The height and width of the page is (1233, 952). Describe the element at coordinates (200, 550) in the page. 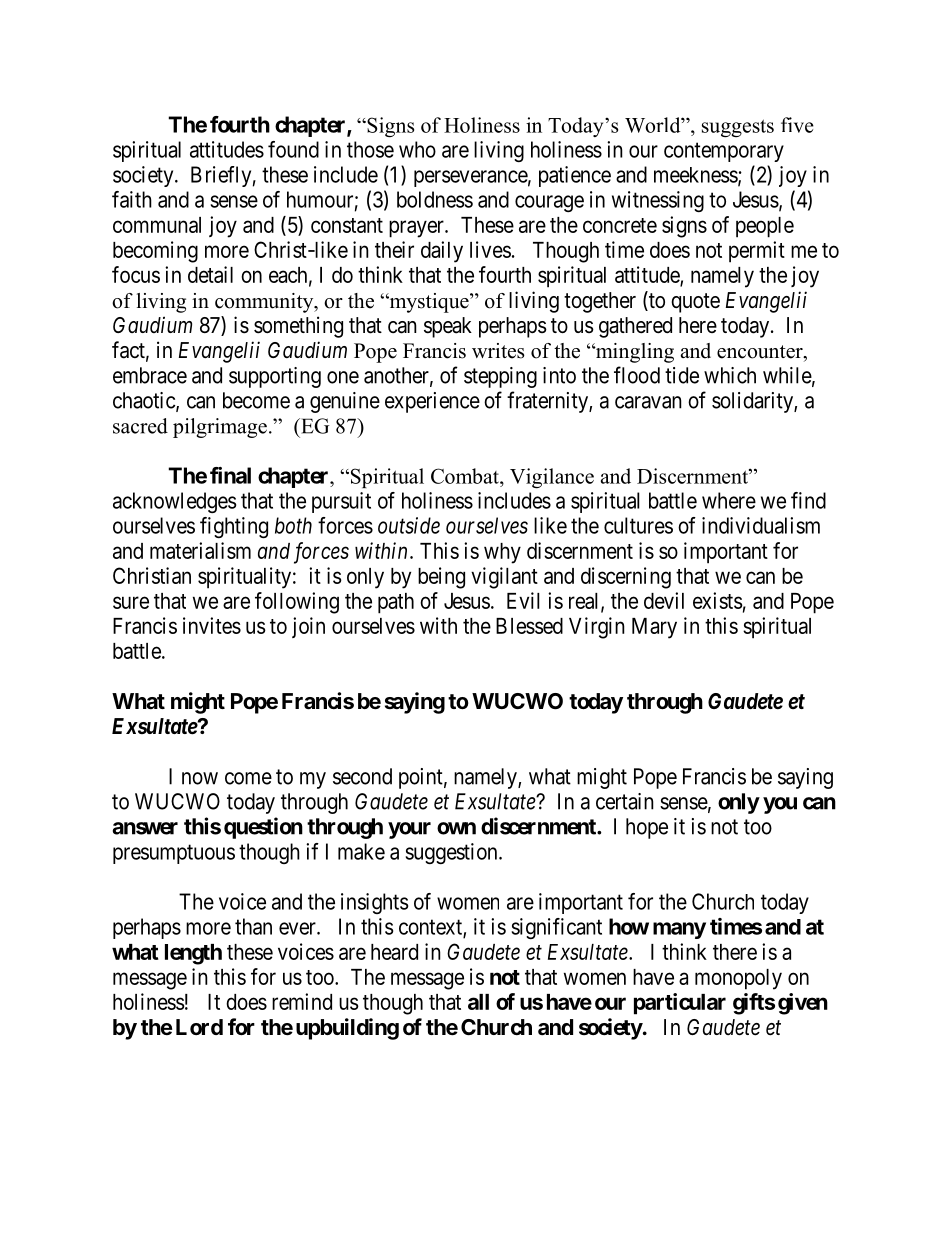

I see `materialism` at that location.
